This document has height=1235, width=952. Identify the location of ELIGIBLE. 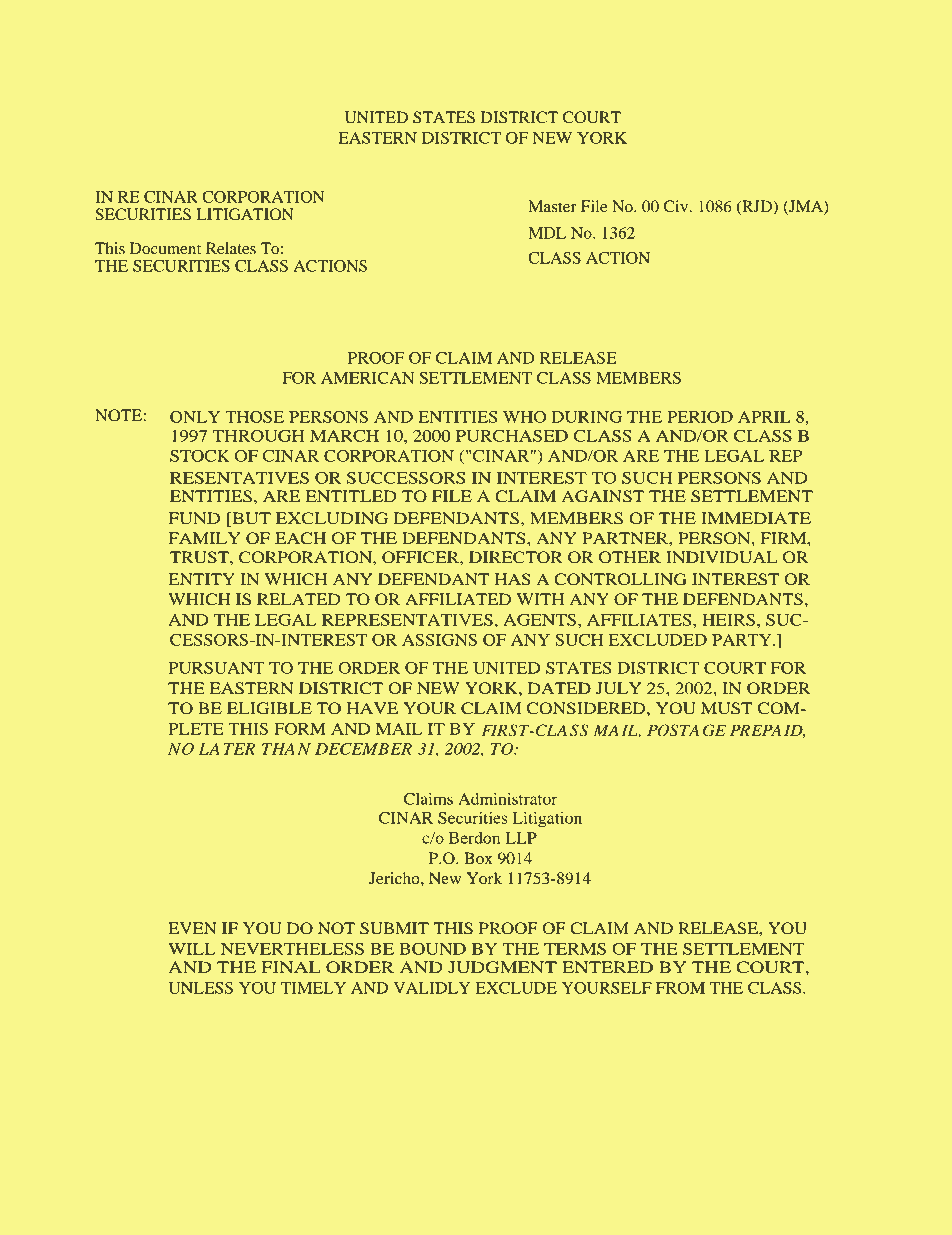
(269, 708).
